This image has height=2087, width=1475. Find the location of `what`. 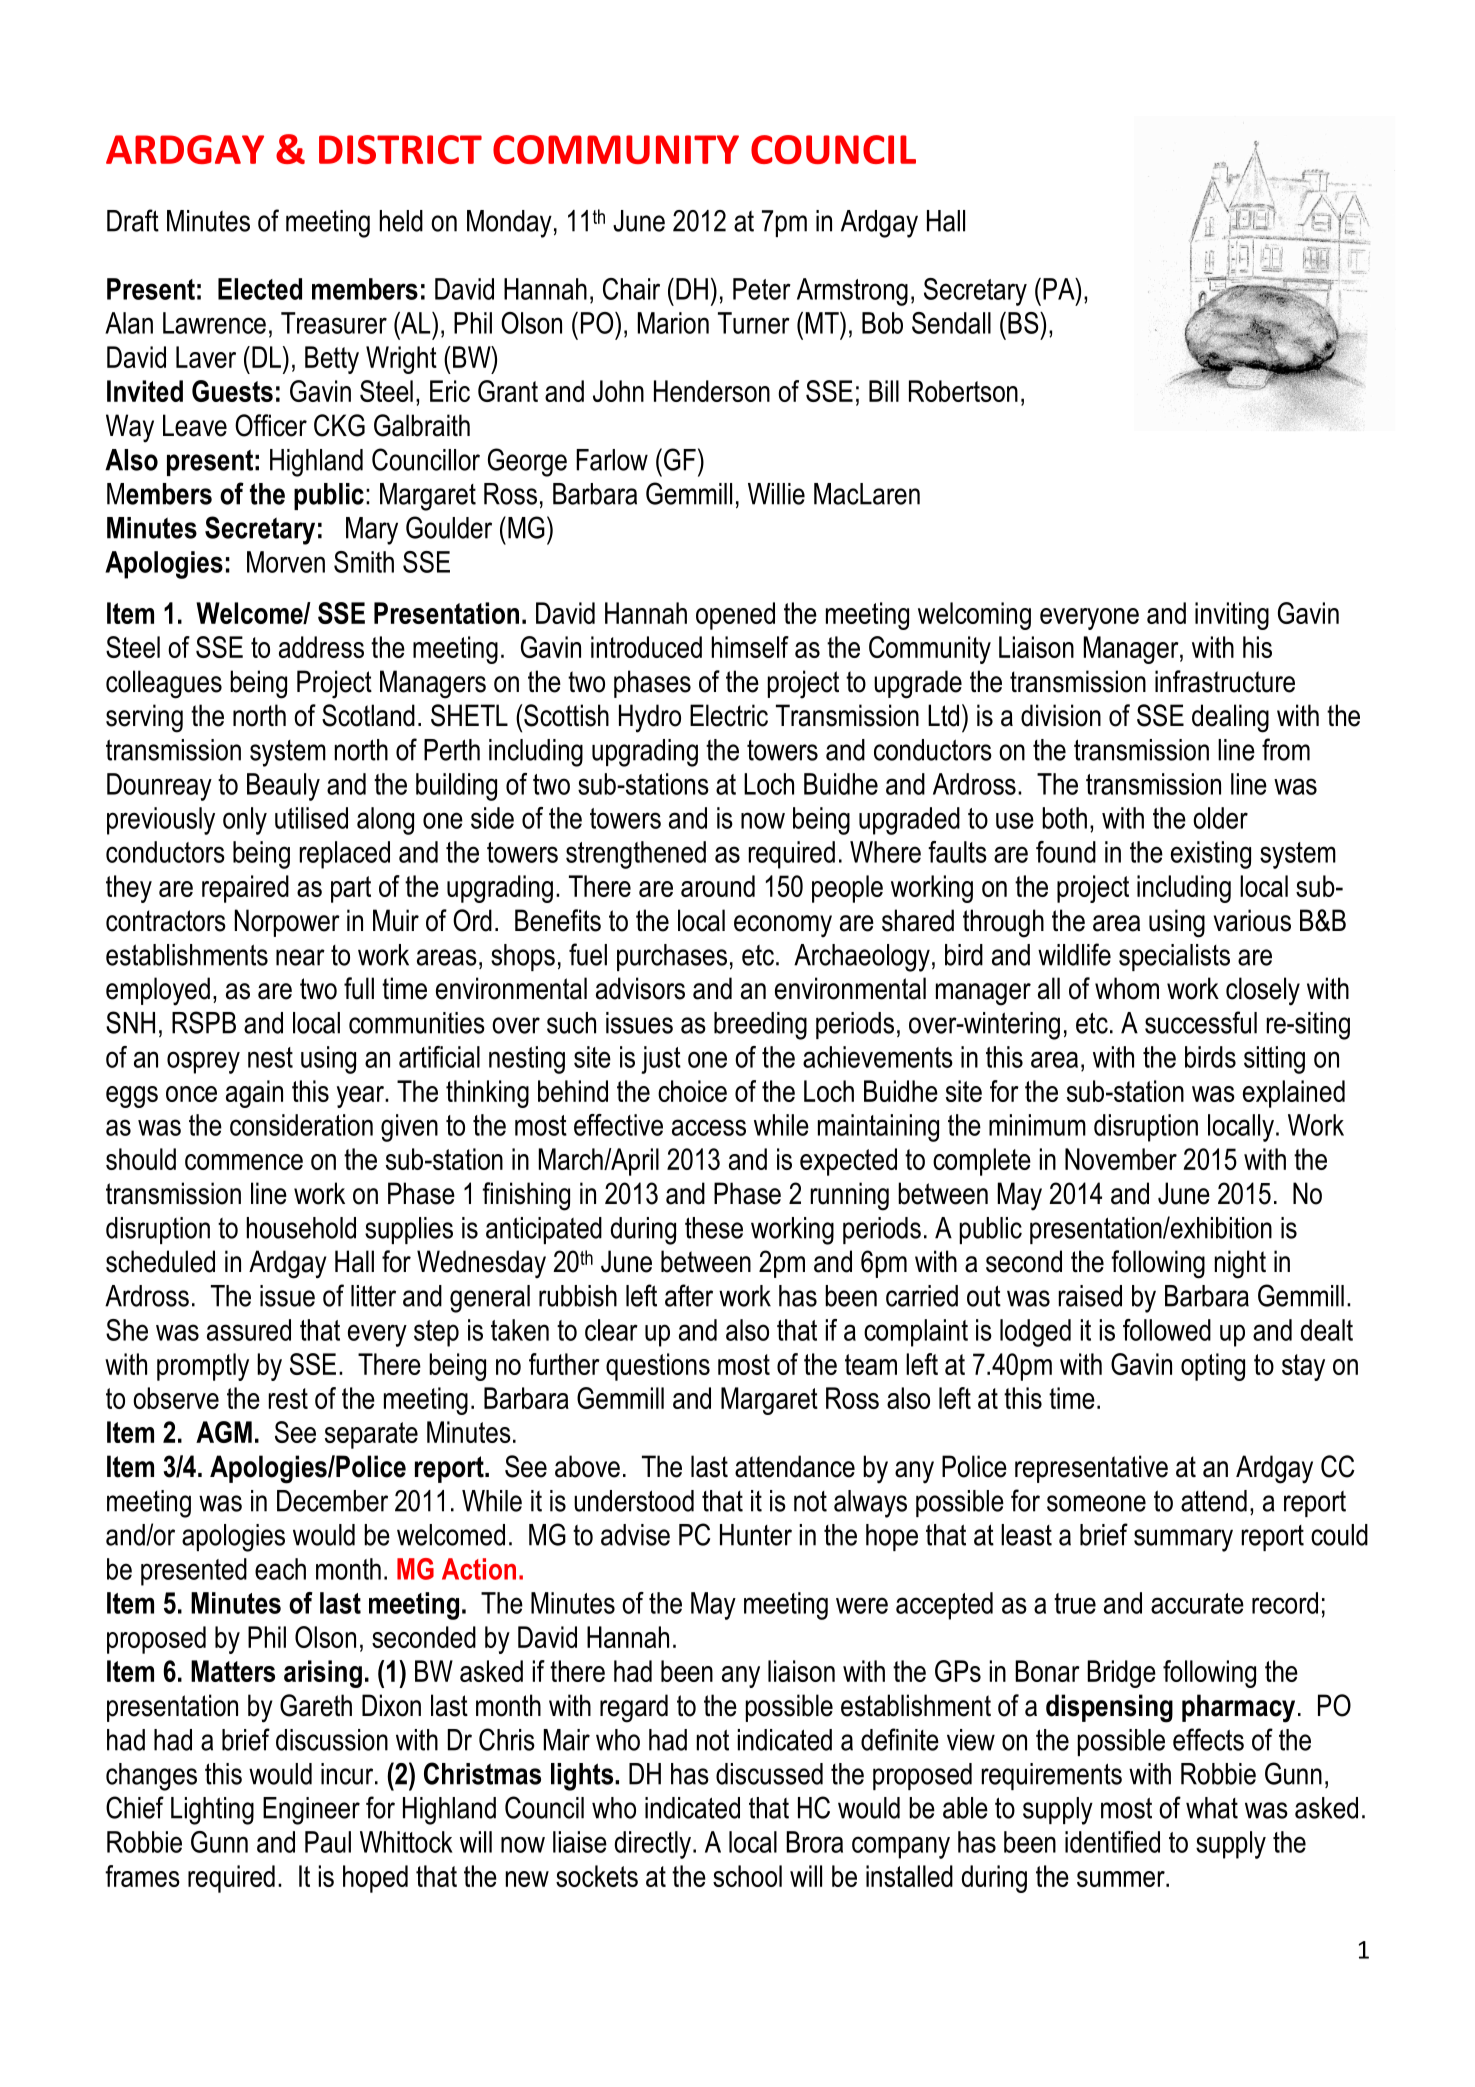

what is located at coordinates (1212, 1808).
